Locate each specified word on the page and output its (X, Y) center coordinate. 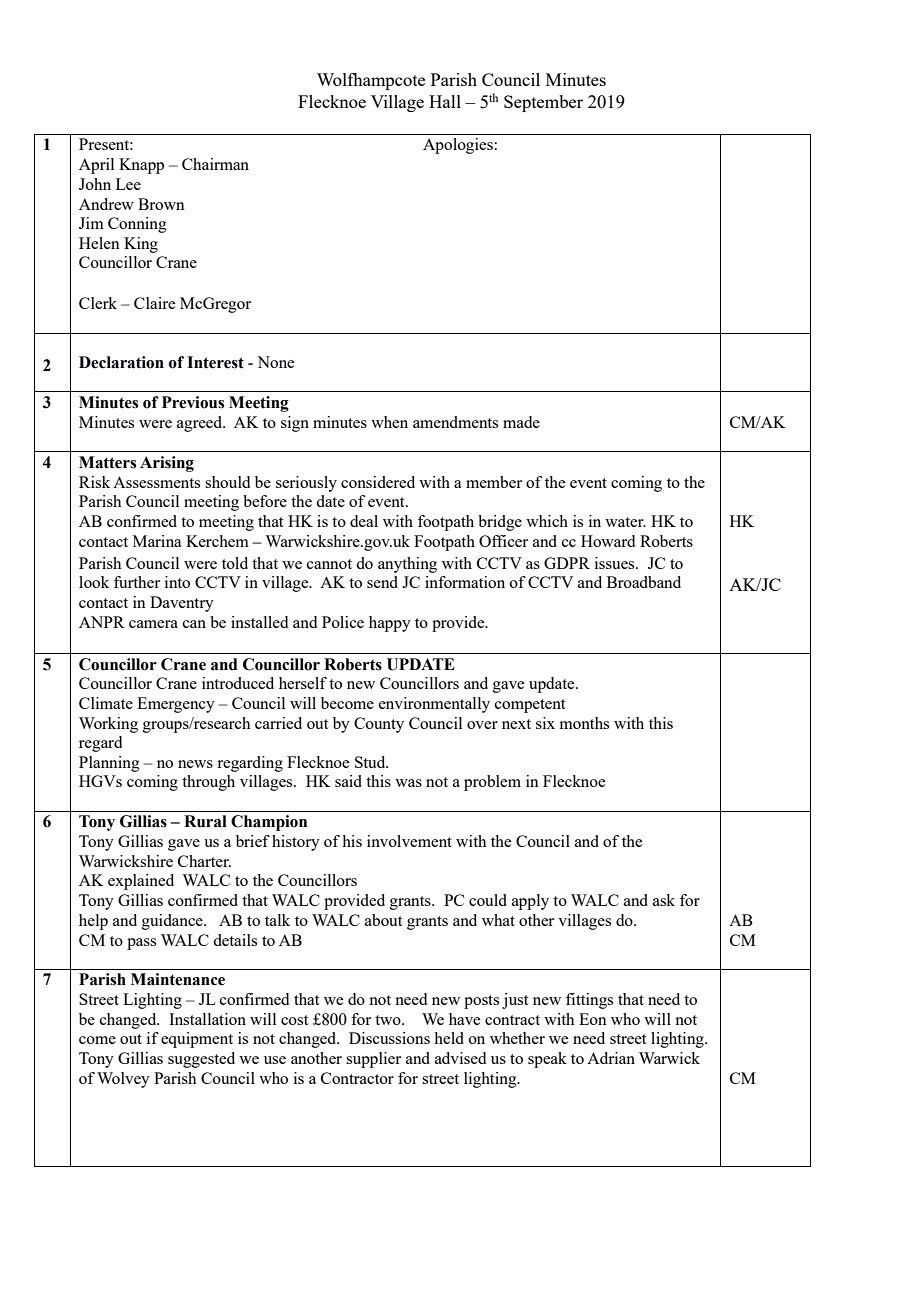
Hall (445, 101)
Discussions (389, 1038)
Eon (593, 1019)
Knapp (141, 166)
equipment (197, 1040)
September (543, 103)
